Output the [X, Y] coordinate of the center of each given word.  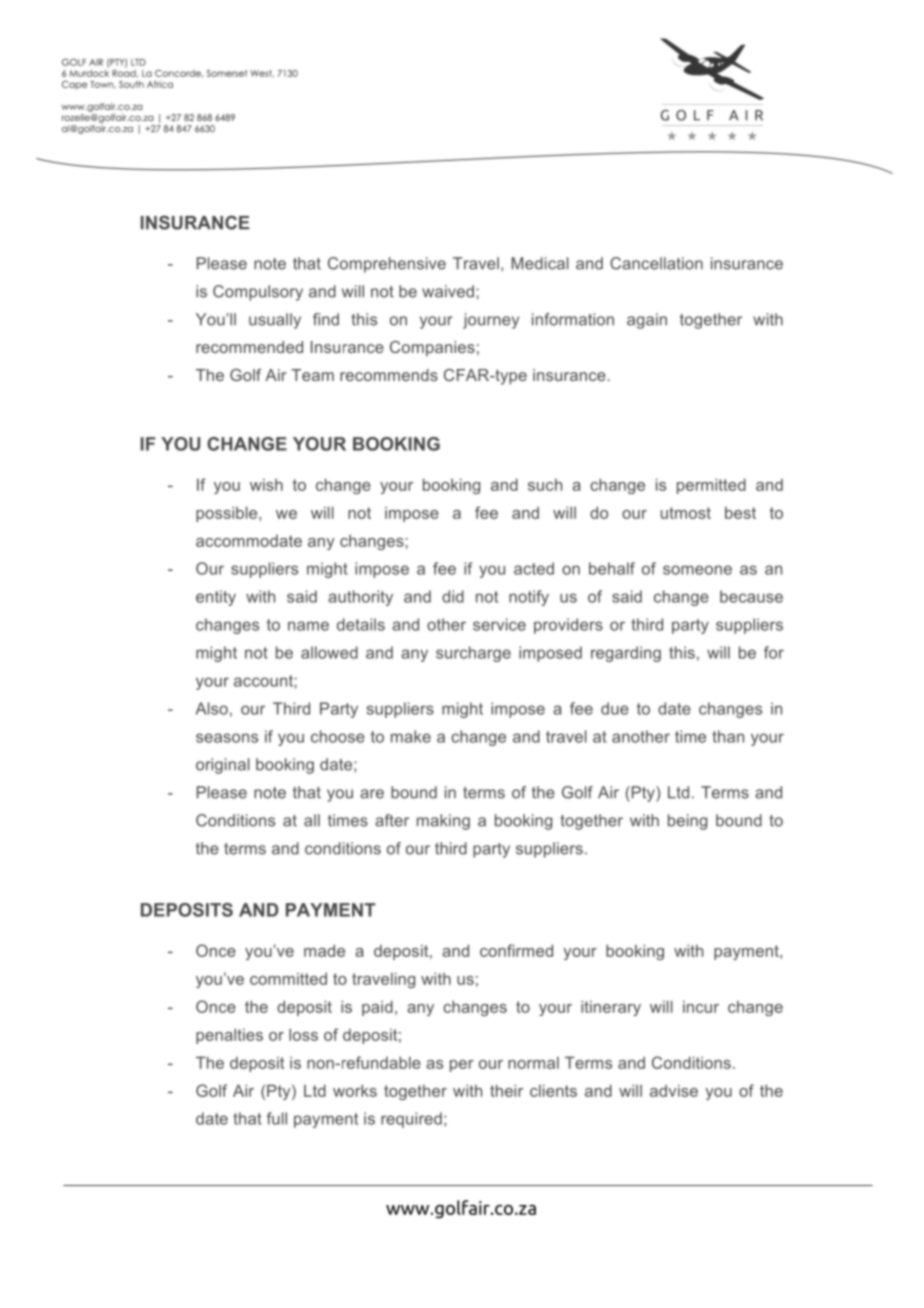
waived [448, 291]
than [728, 736]
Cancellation [656, 263]
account [264, 681]
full [276, 1118]
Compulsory [258, 293]
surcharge [473, 654]
